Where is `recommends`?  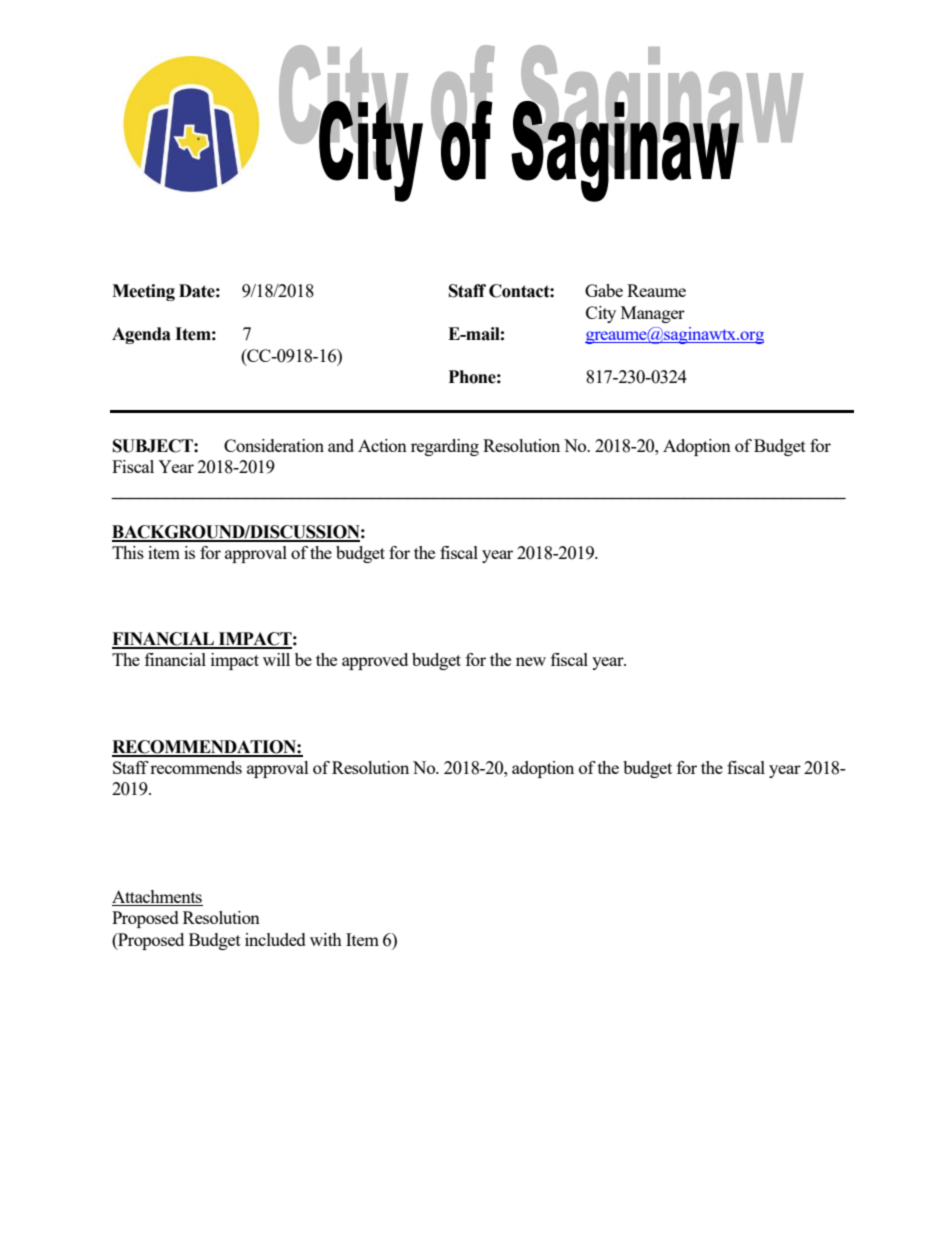 recommends is located at coordinates (196, 767).
